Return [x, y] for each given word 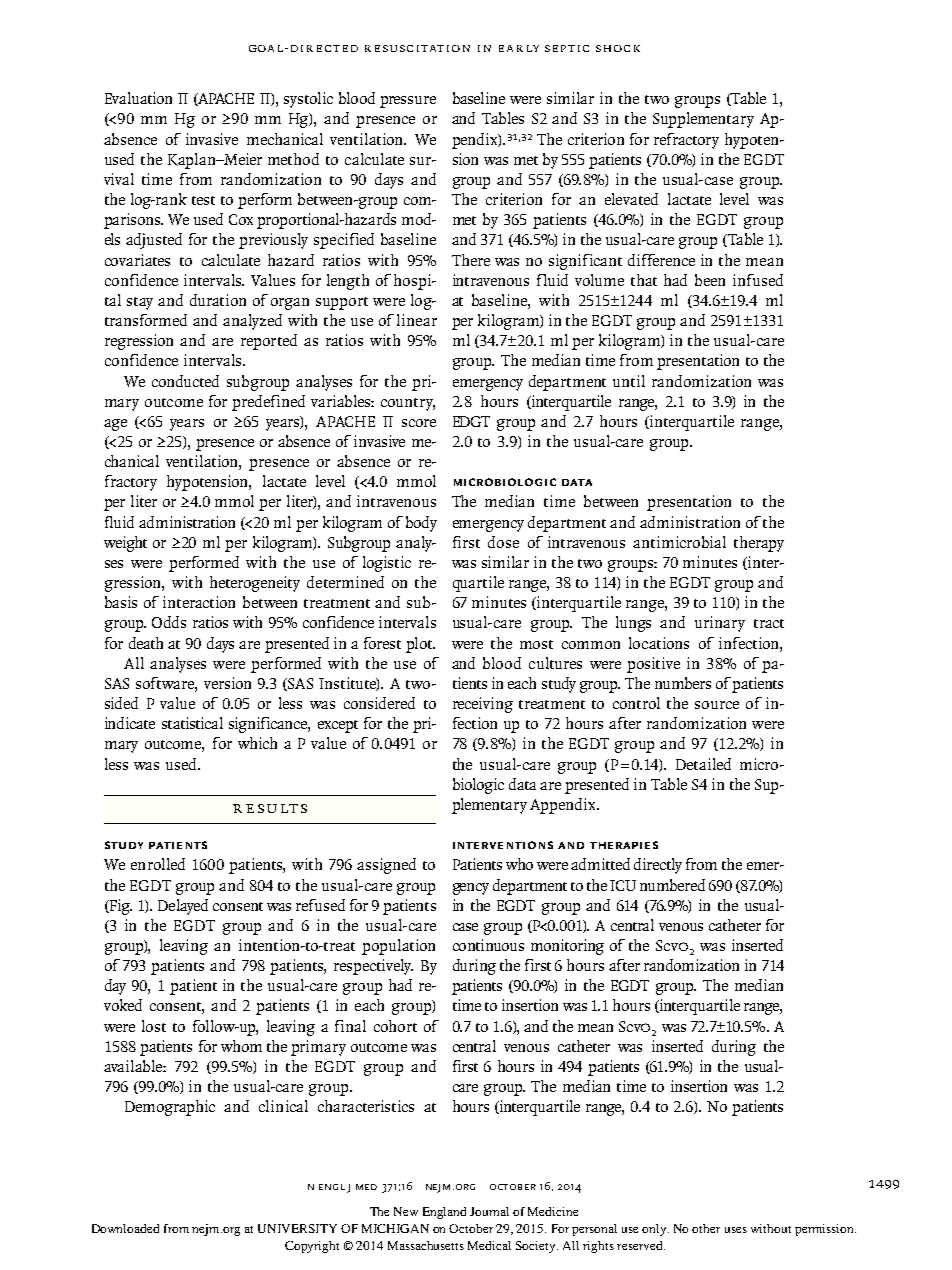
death [146, 643]
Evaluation [138, 98]
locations [659, 643]
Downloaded [125, 1228]
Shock [618, 48]
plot [420, 645]
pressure [408, 102]
